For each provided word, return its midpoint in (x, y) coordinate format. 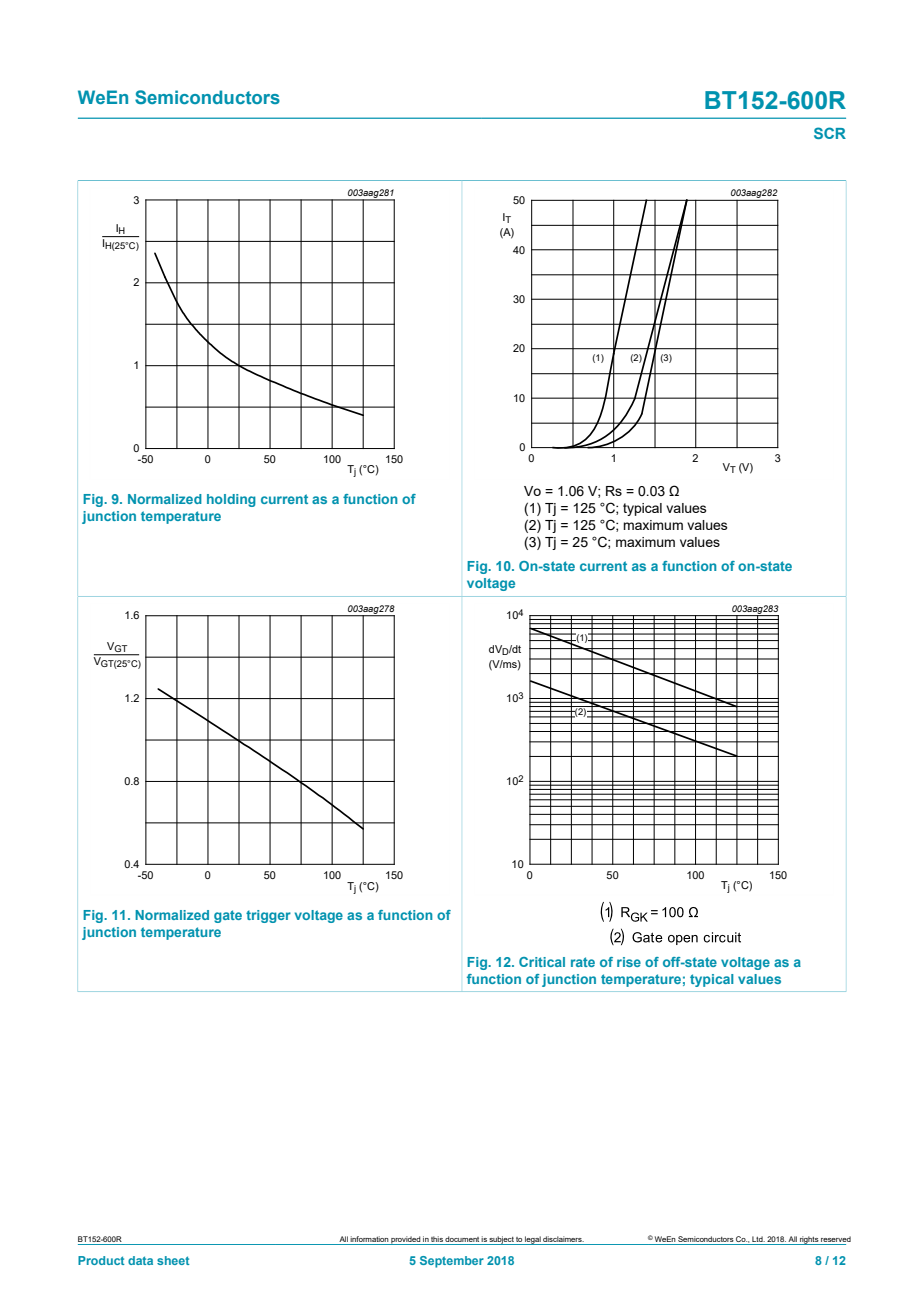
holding (231, 500)
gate (228, 916)
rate (583, 962)
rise (629, 962)
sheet (173, 1260)
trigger (268, 916)
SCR (830, 133)
